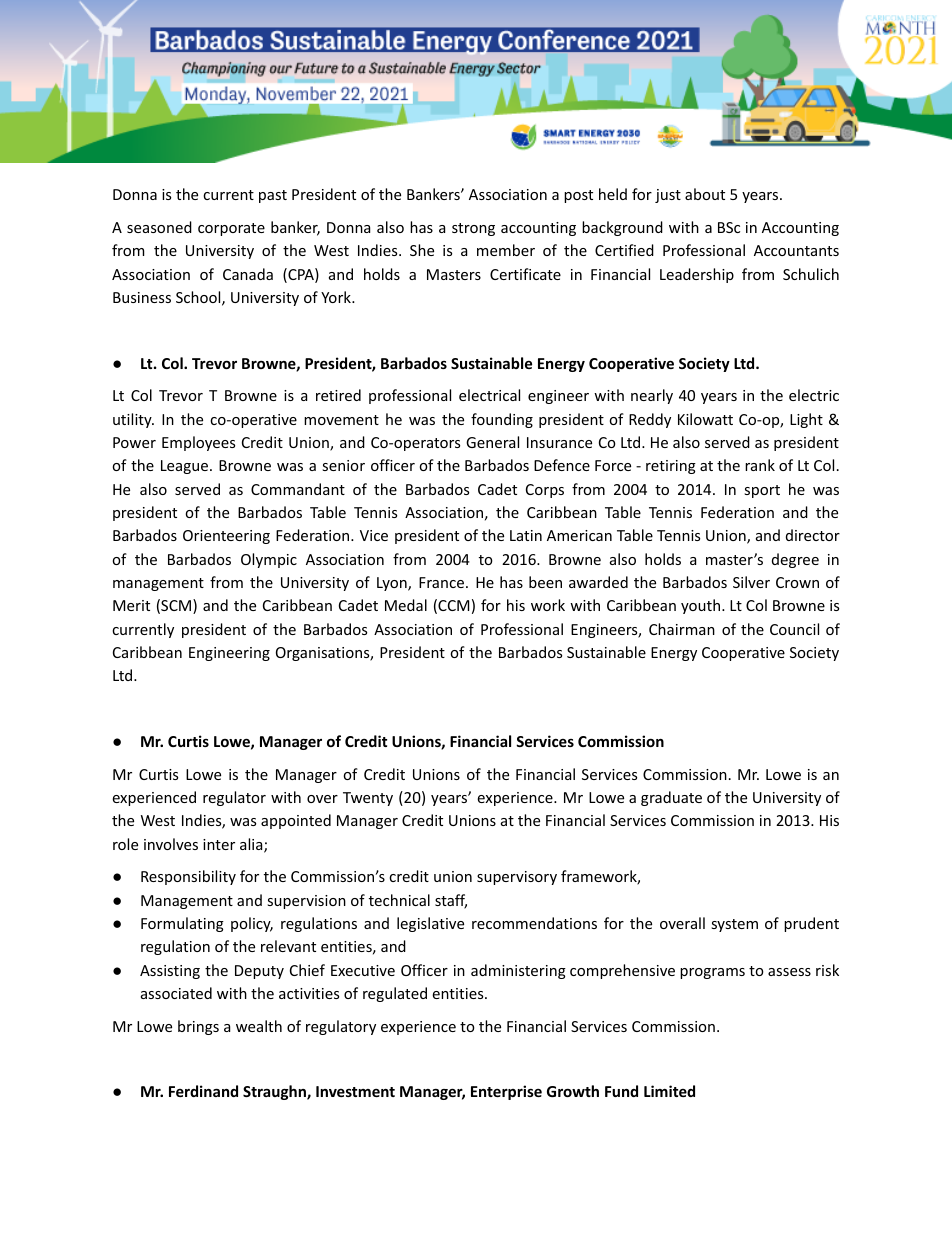 Image resolution: width=952 pixels, height=1233 pixels. I want to click on Silver, so click(751, 582).
